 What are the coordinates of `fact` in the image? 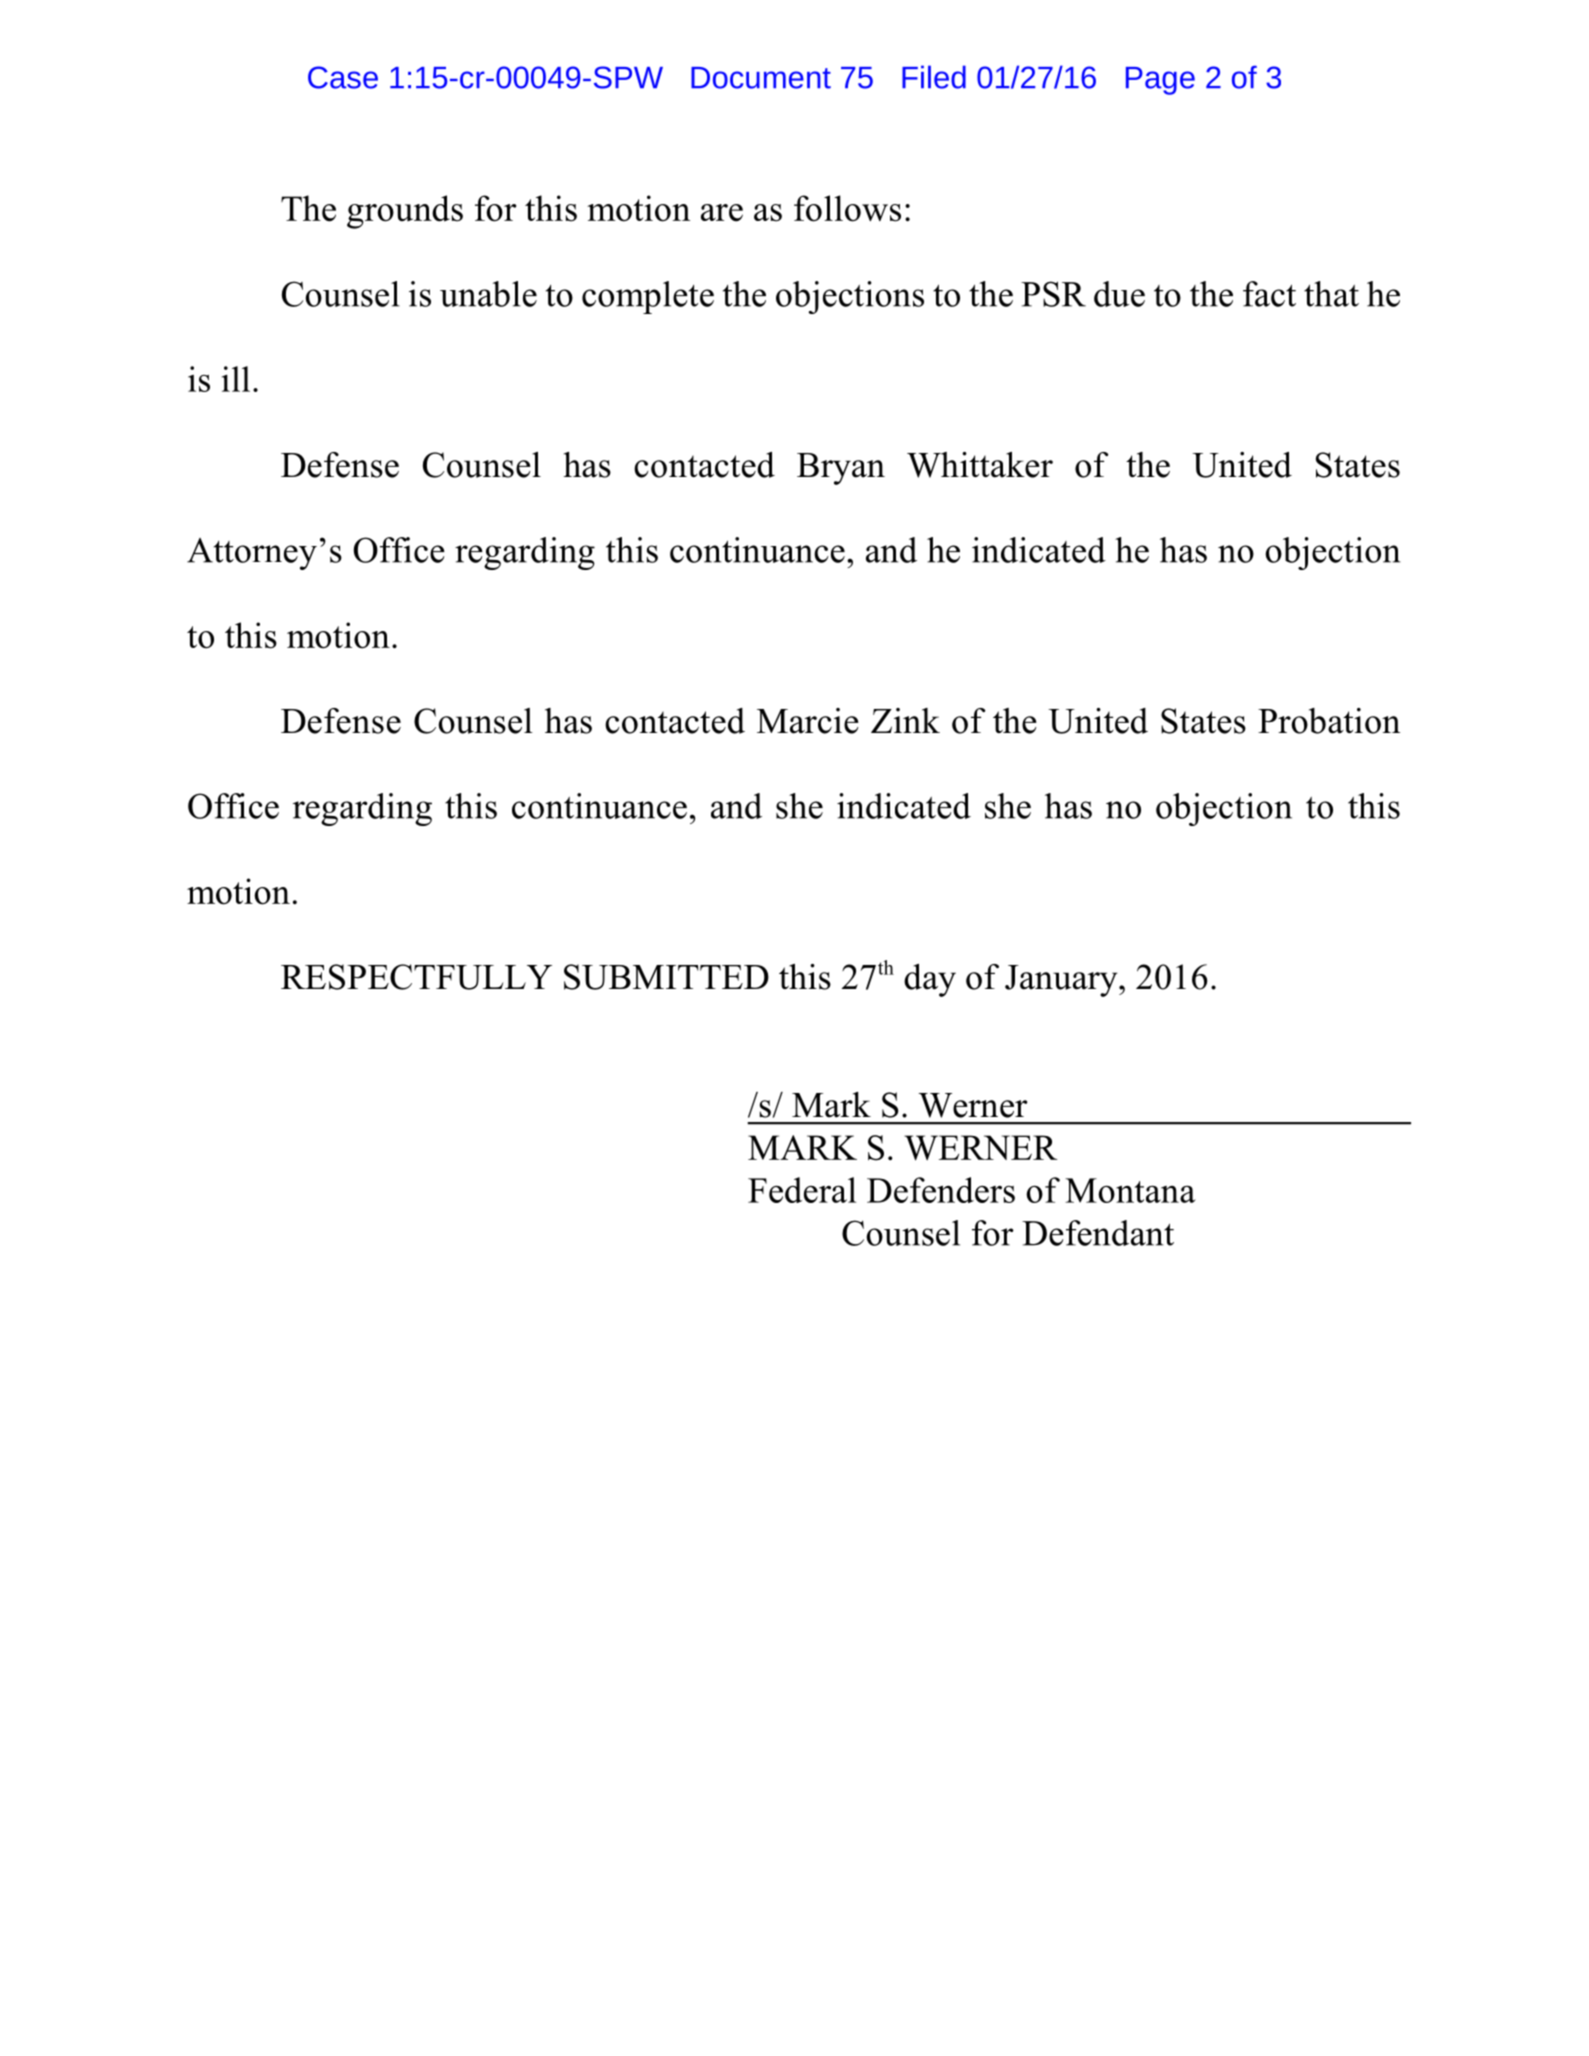 It's located at (1269, 294).
